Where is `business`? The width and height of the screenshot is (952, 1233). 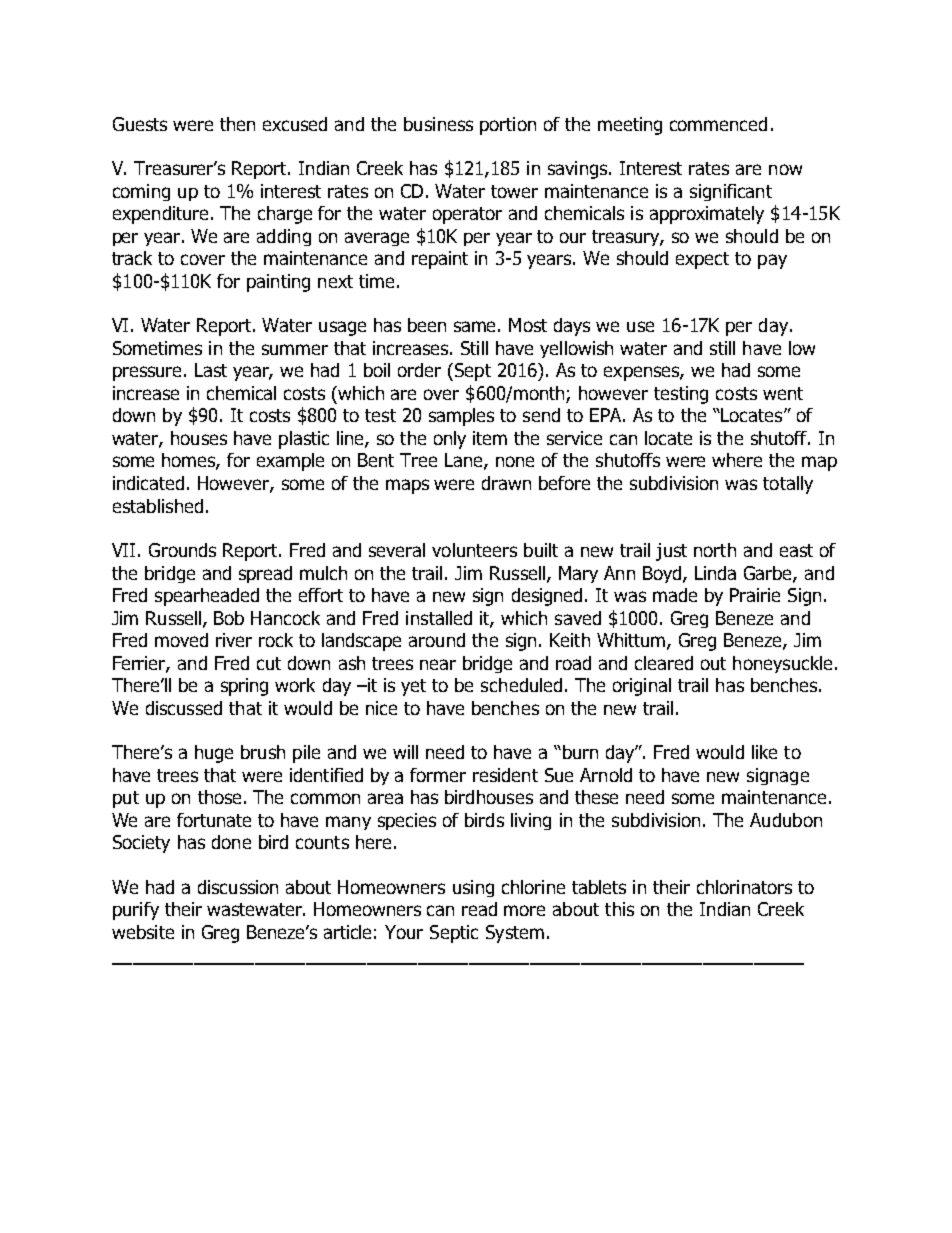
business is located at coordinates (438, 124).
